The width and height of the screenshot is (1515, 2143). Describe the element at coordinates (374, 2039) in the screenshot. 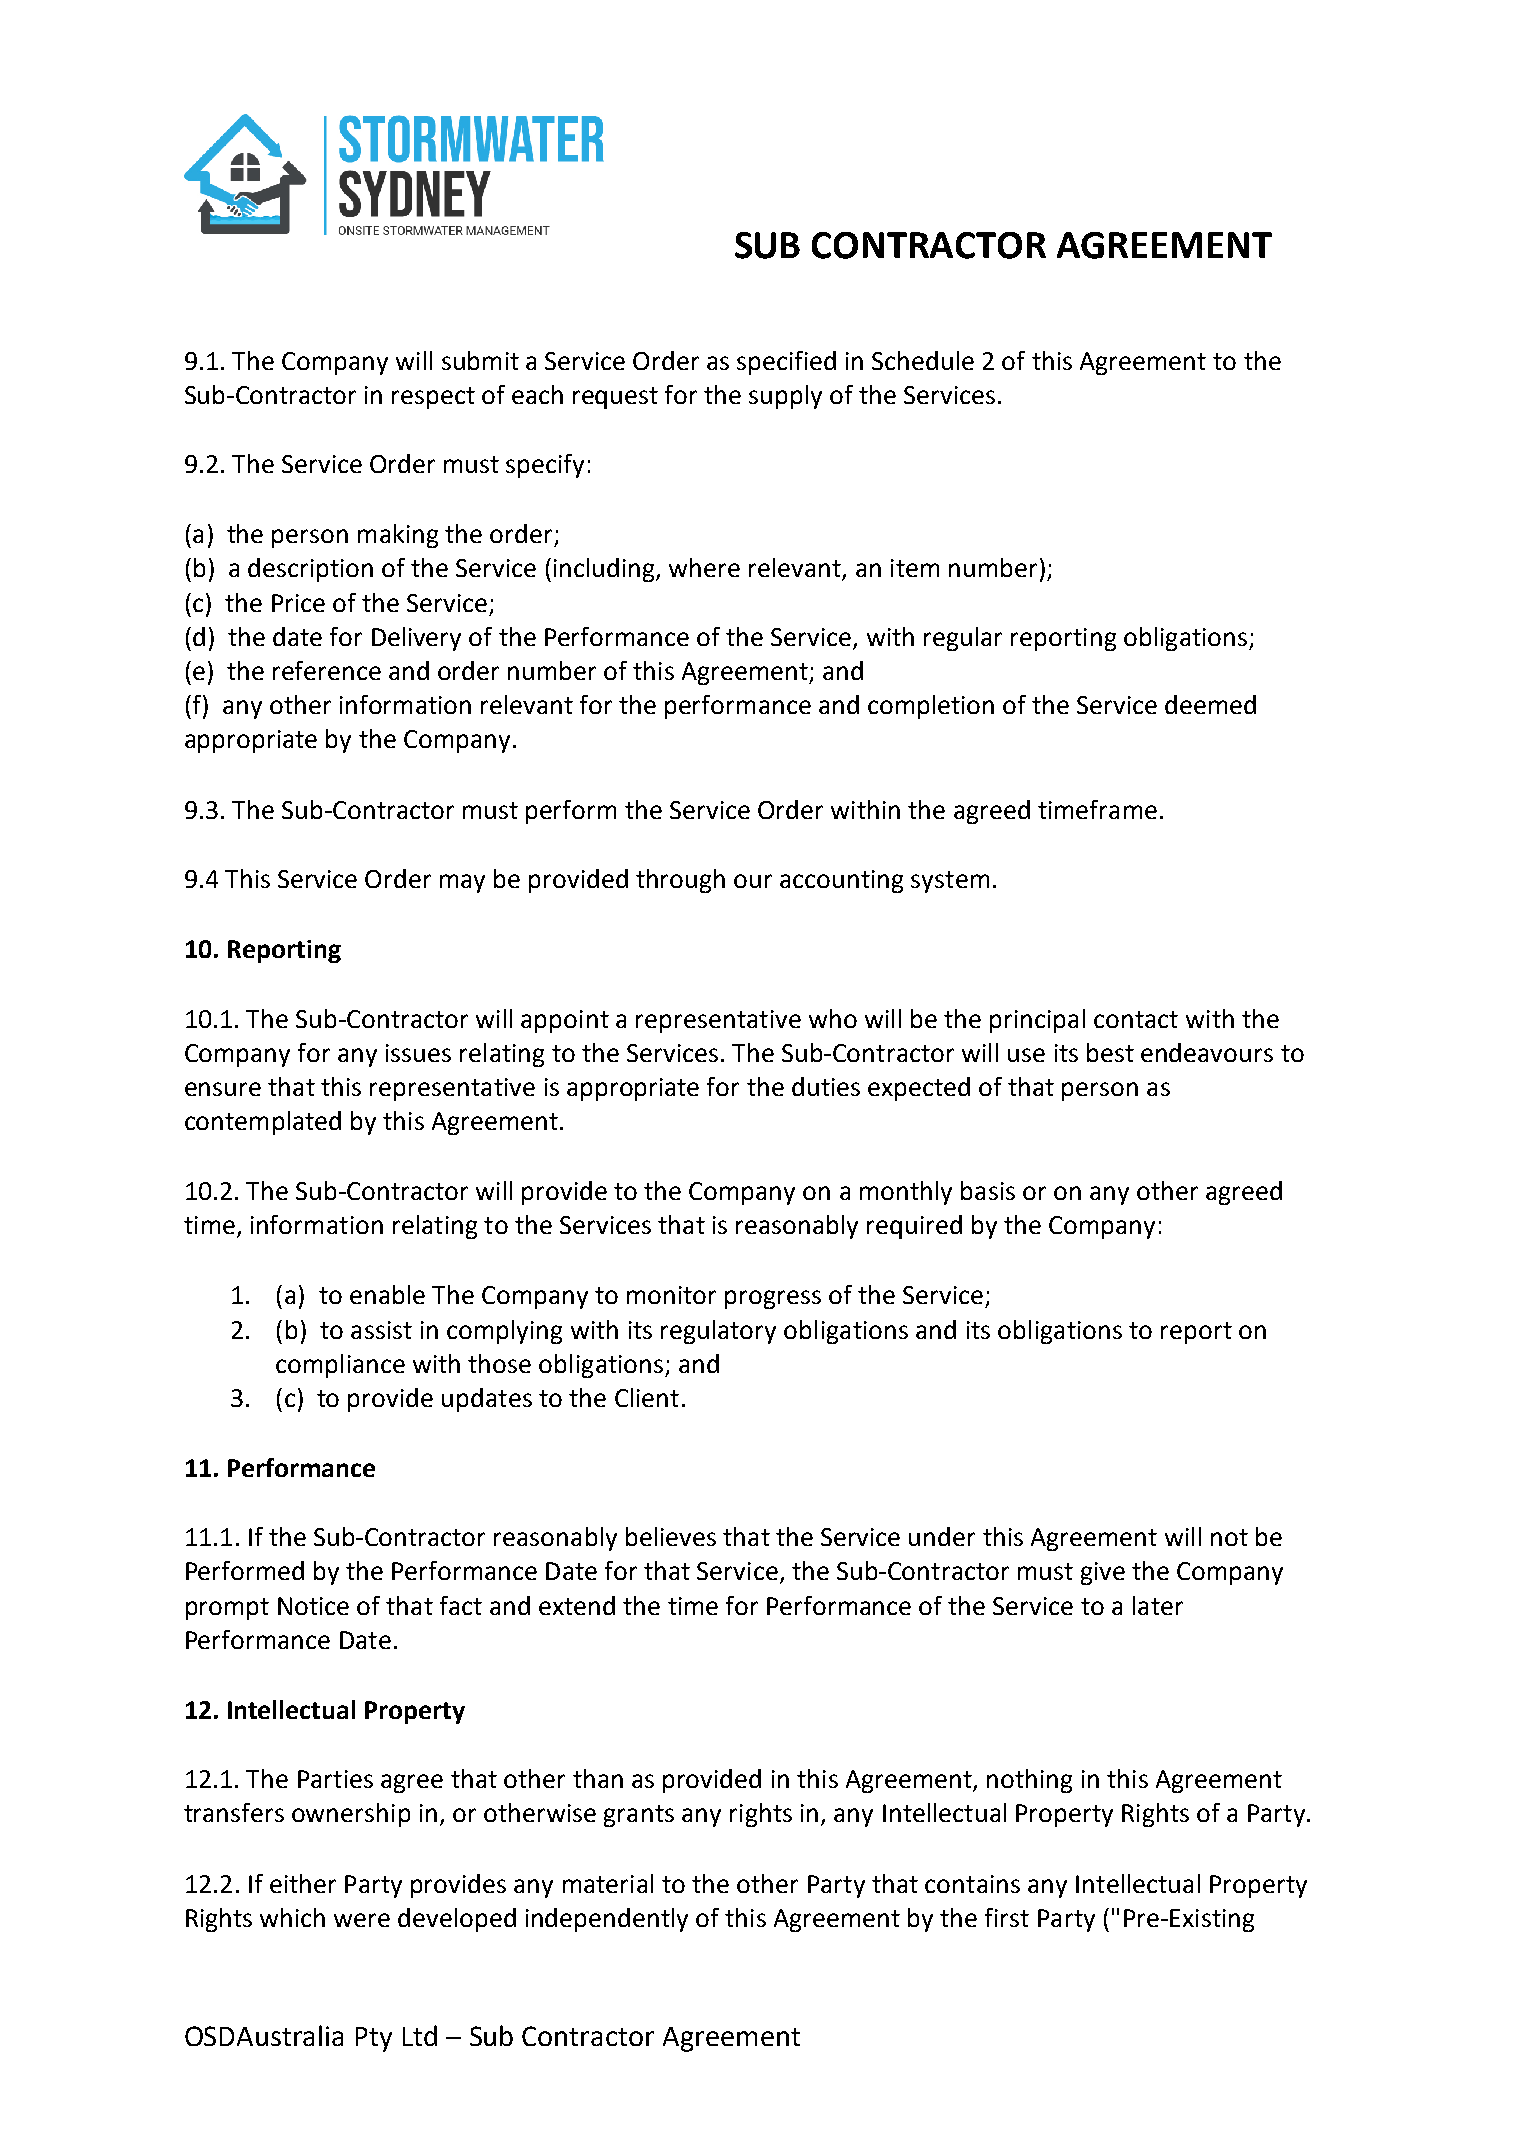

I see `Pty` at that location.
